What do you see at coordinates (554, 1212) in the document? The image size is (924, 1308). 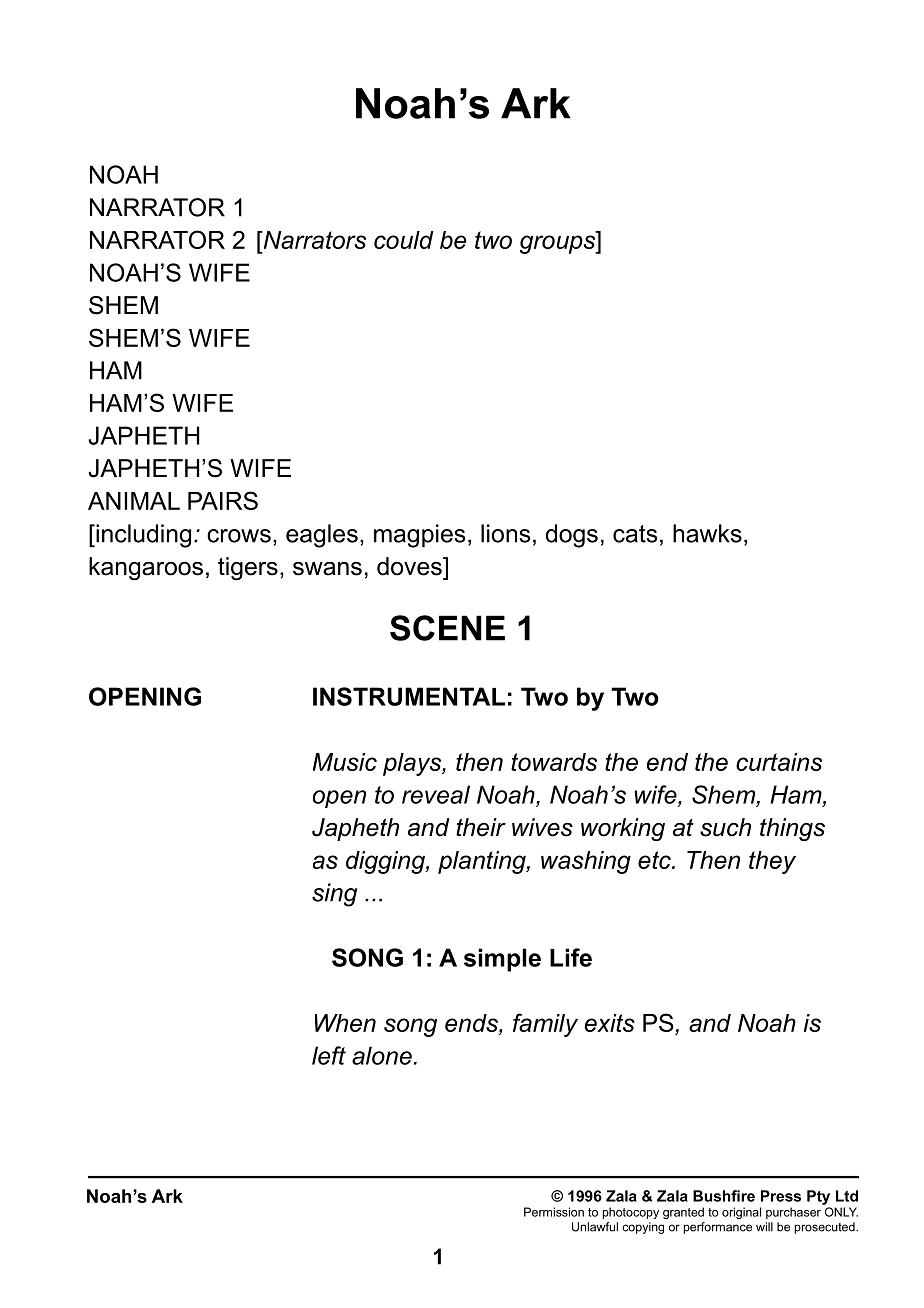 I see `Permission` at bounding box center [554, 1212].
